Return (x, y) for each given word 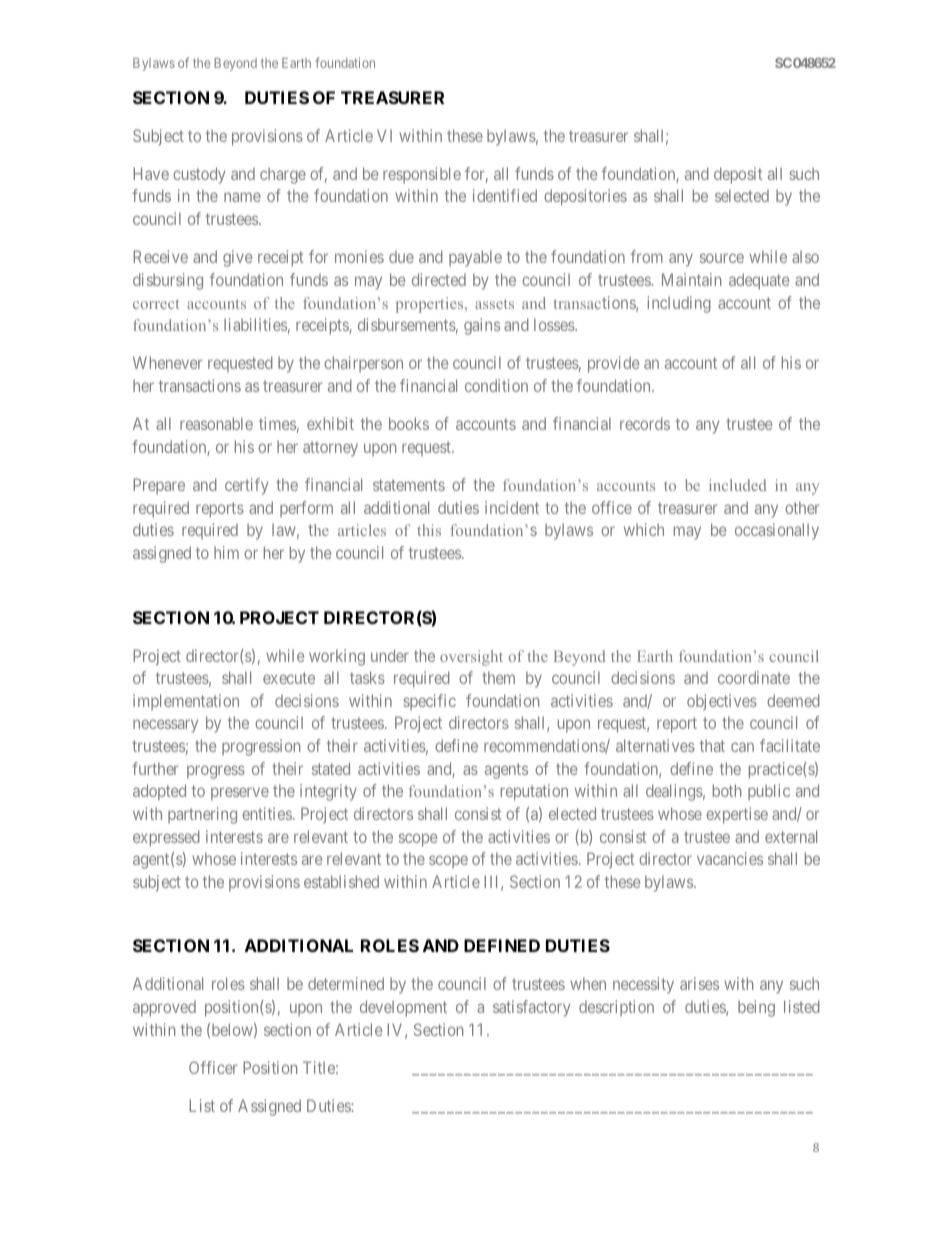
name (242, 197)
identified (505, 195)
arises (699, 983)
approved (164, 1009)
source (722, 258)
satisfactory (531, 1008)
